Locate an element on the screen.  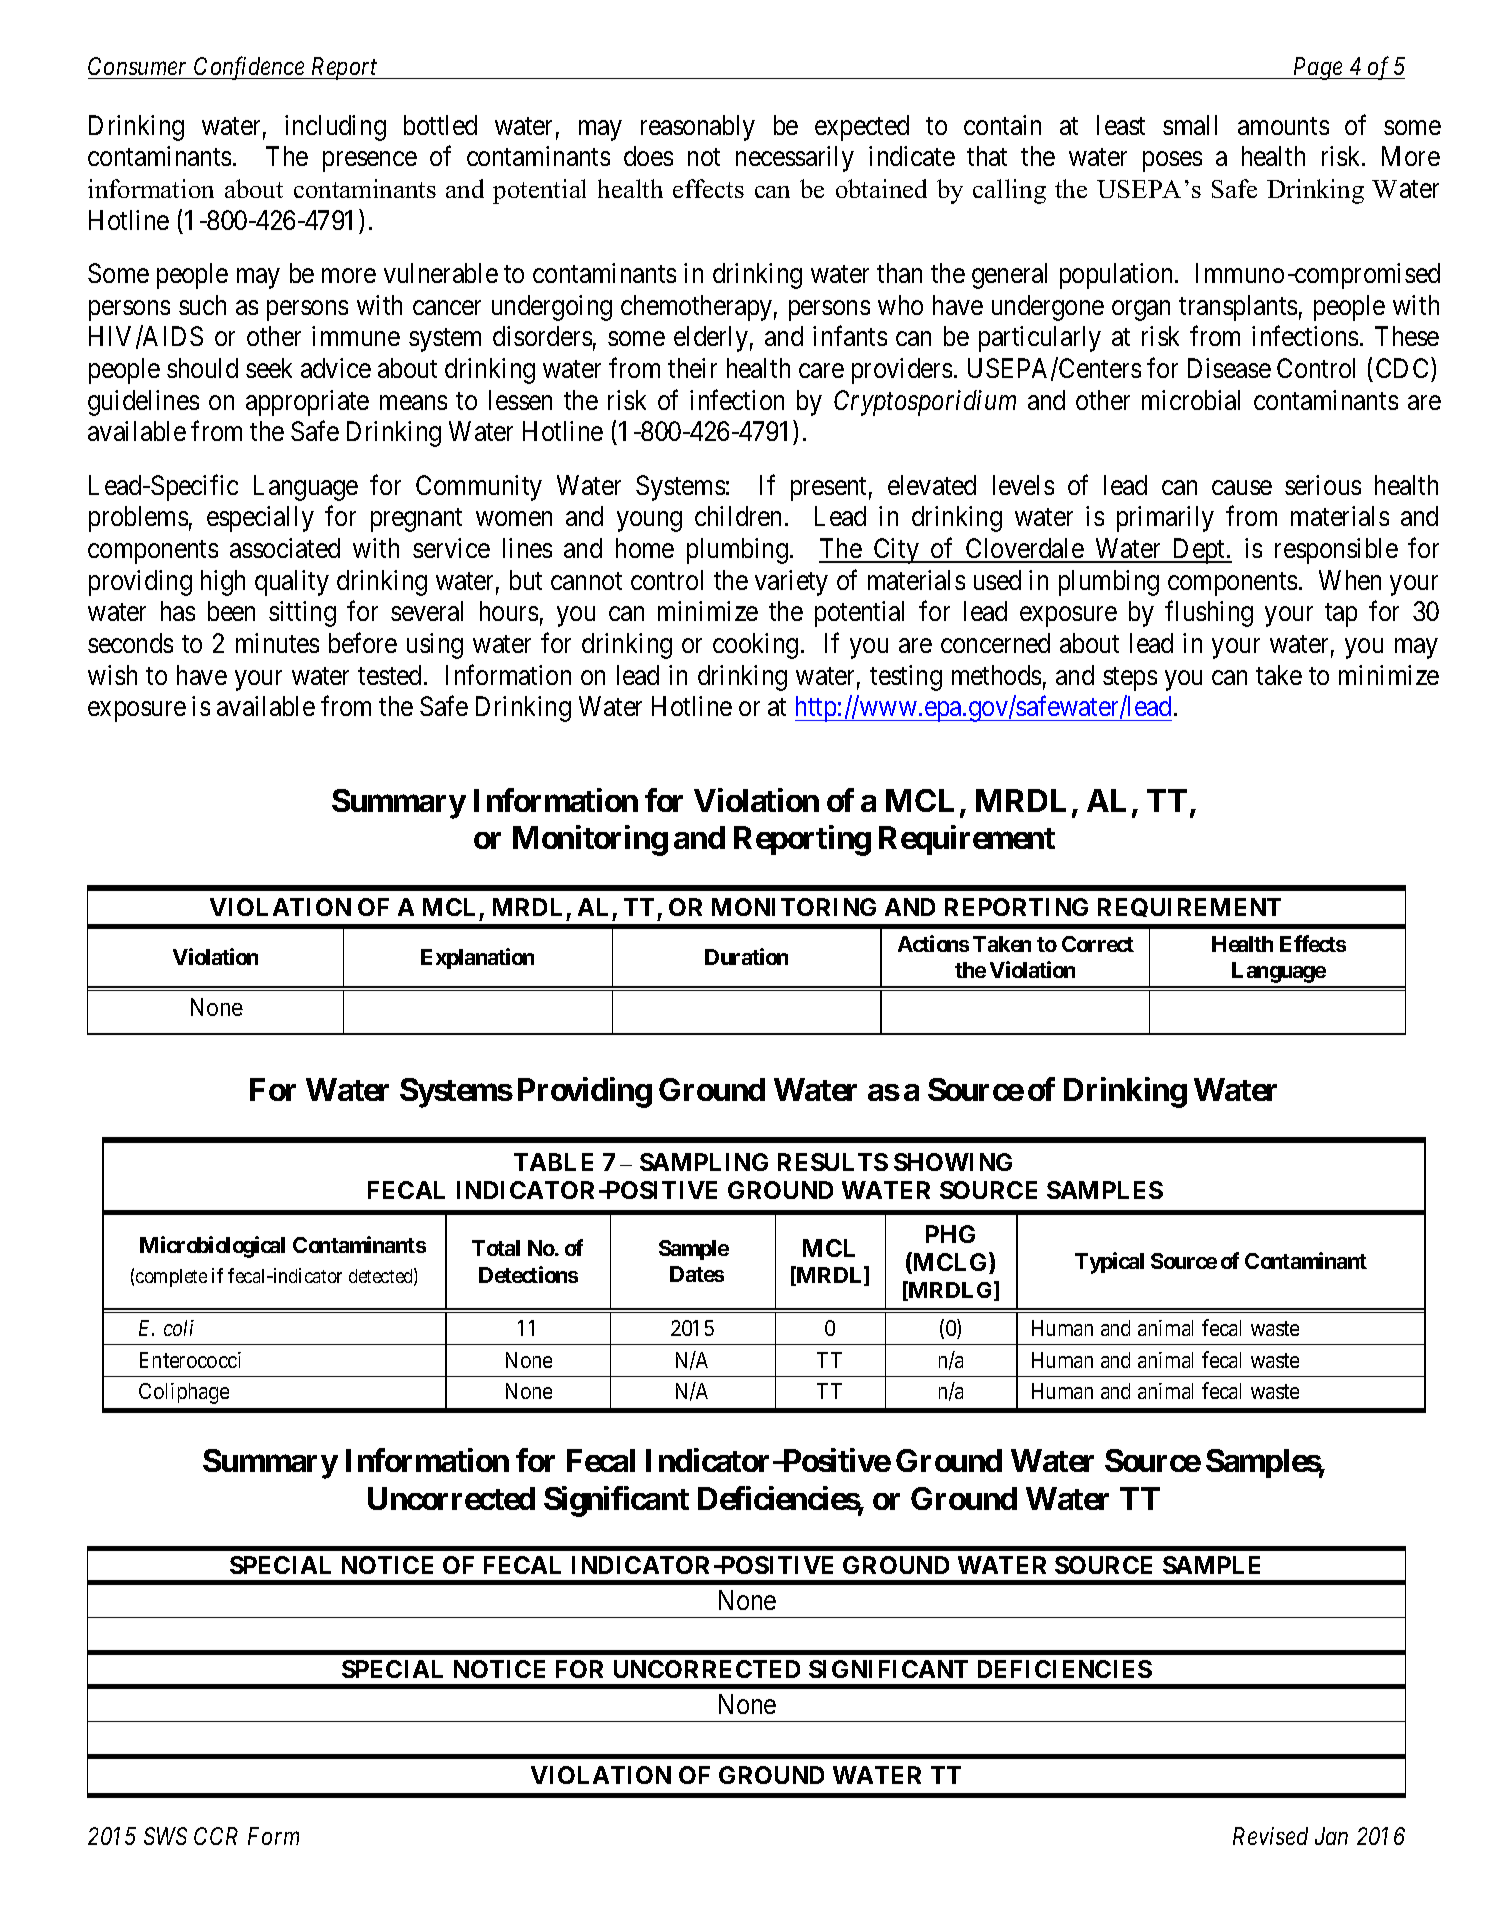
Jan is located at coordinates (1331, 1836).
